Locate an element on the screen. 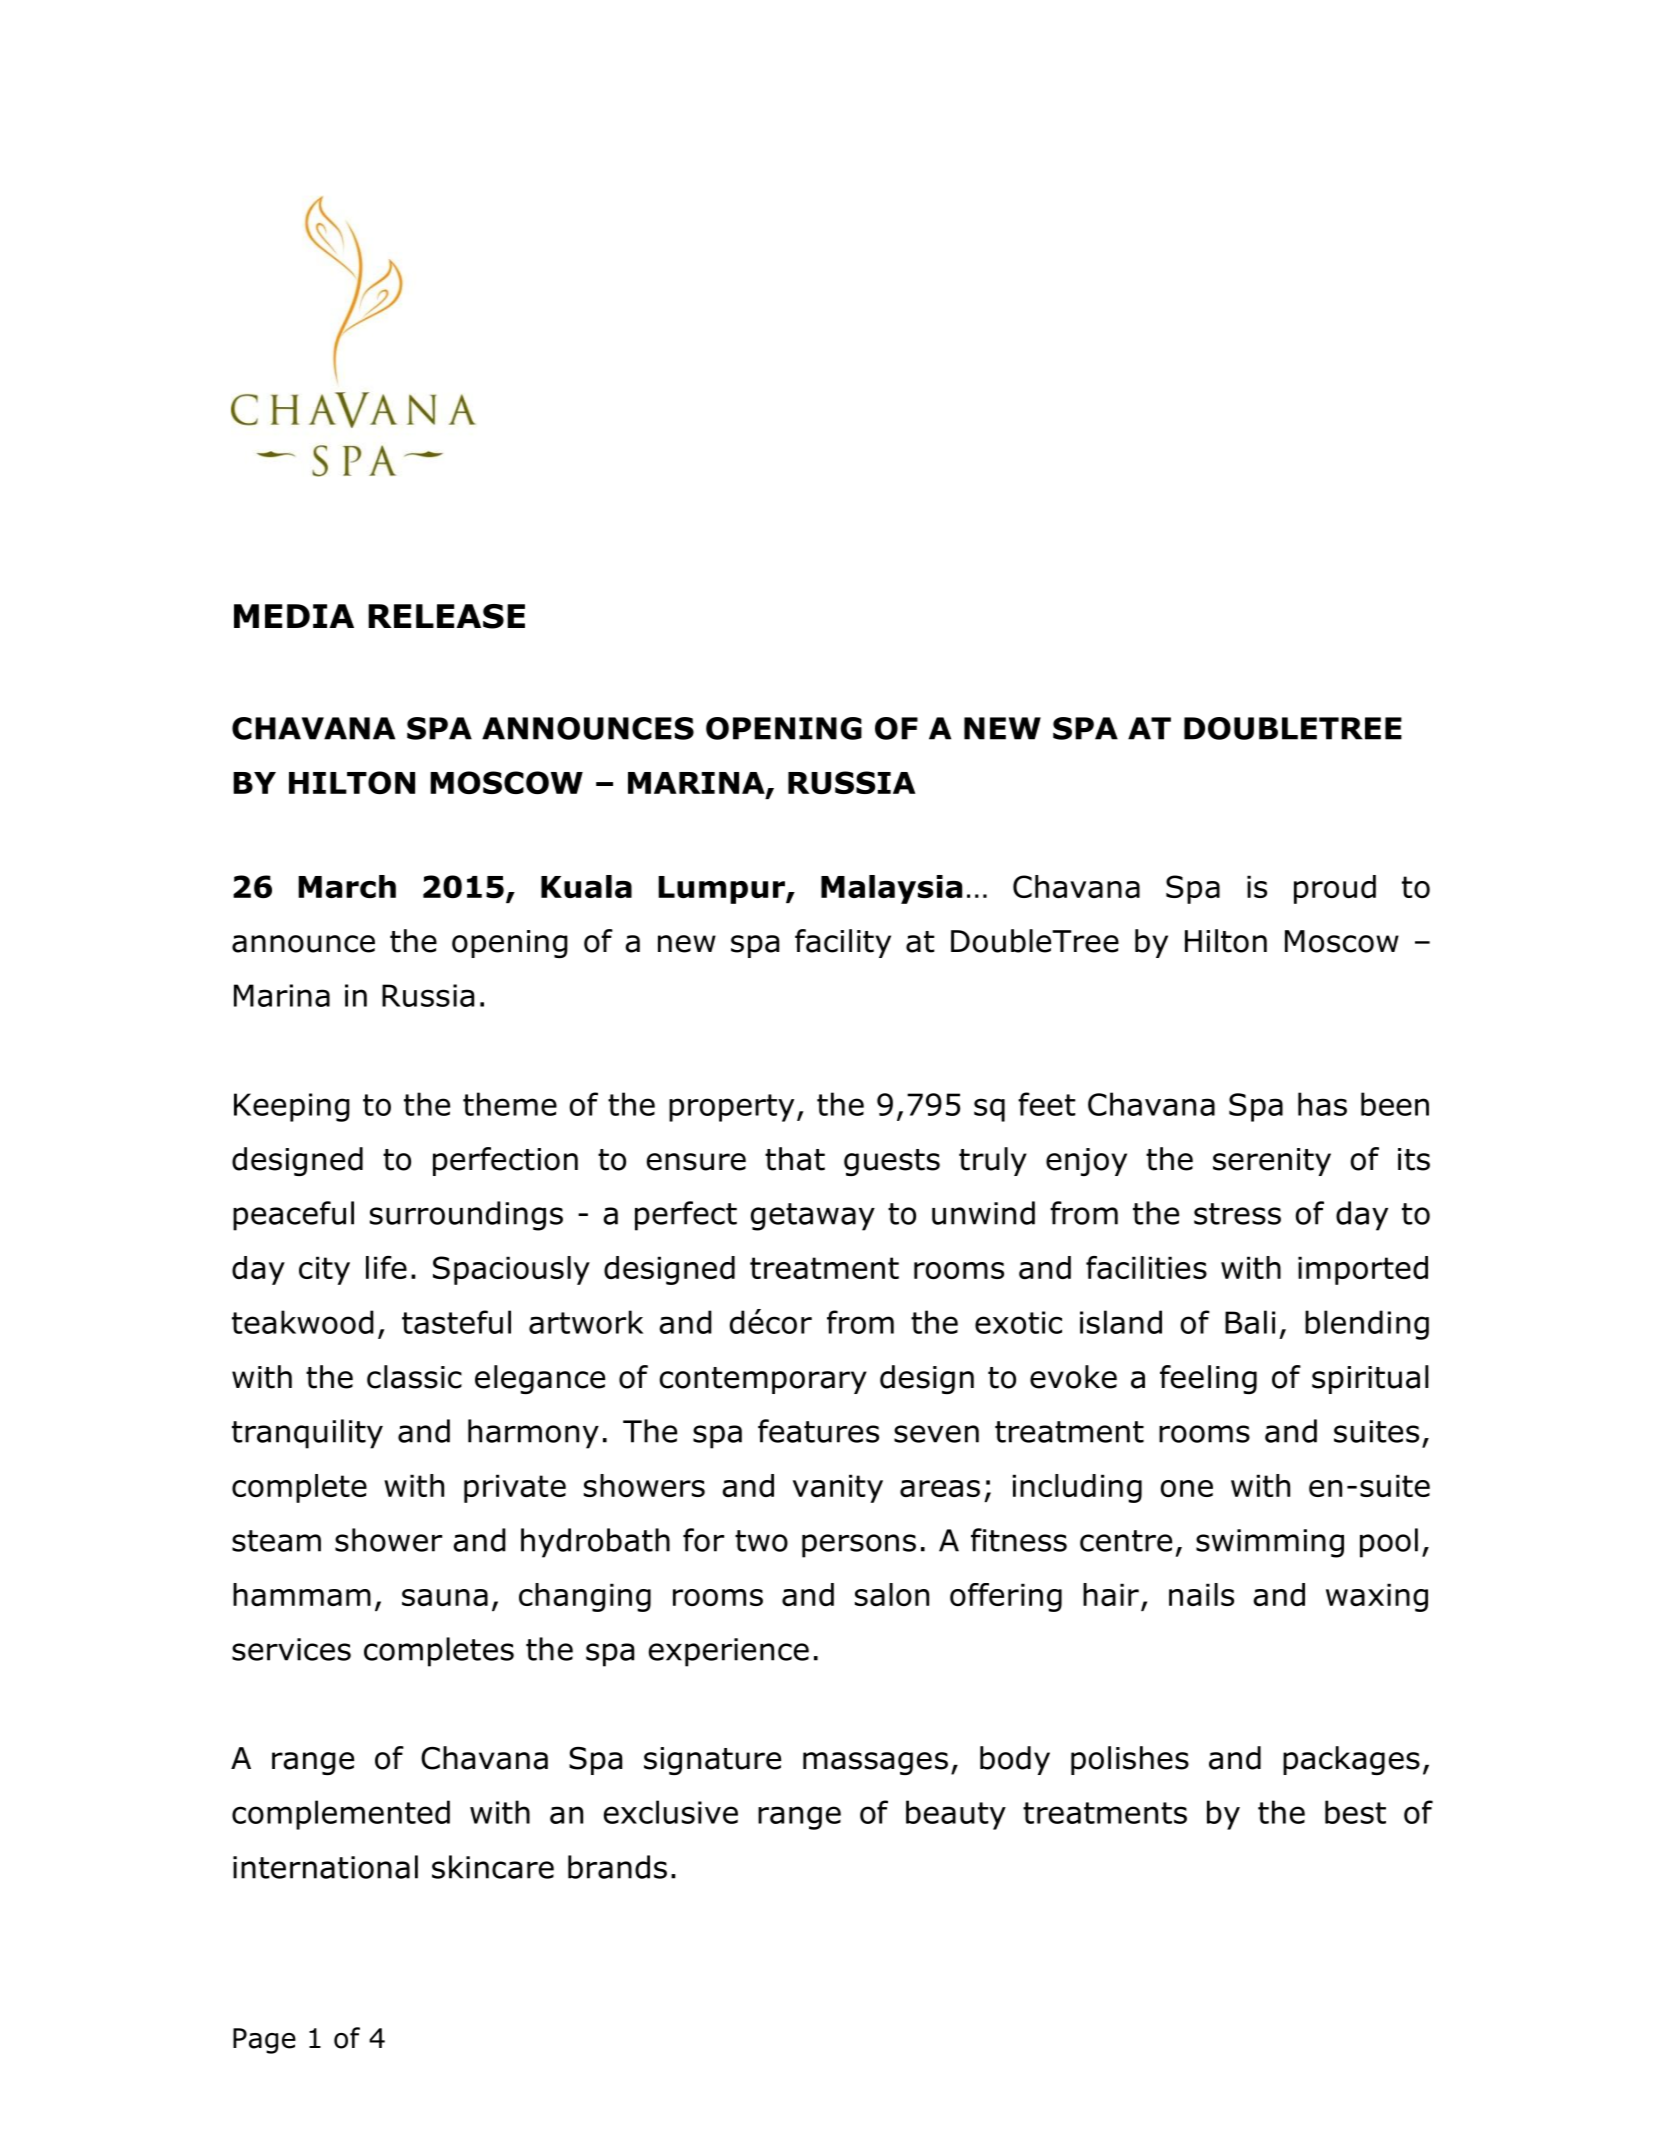 The image size is (1662, 2151). Malaysia is located at coordinates (891, 889).
